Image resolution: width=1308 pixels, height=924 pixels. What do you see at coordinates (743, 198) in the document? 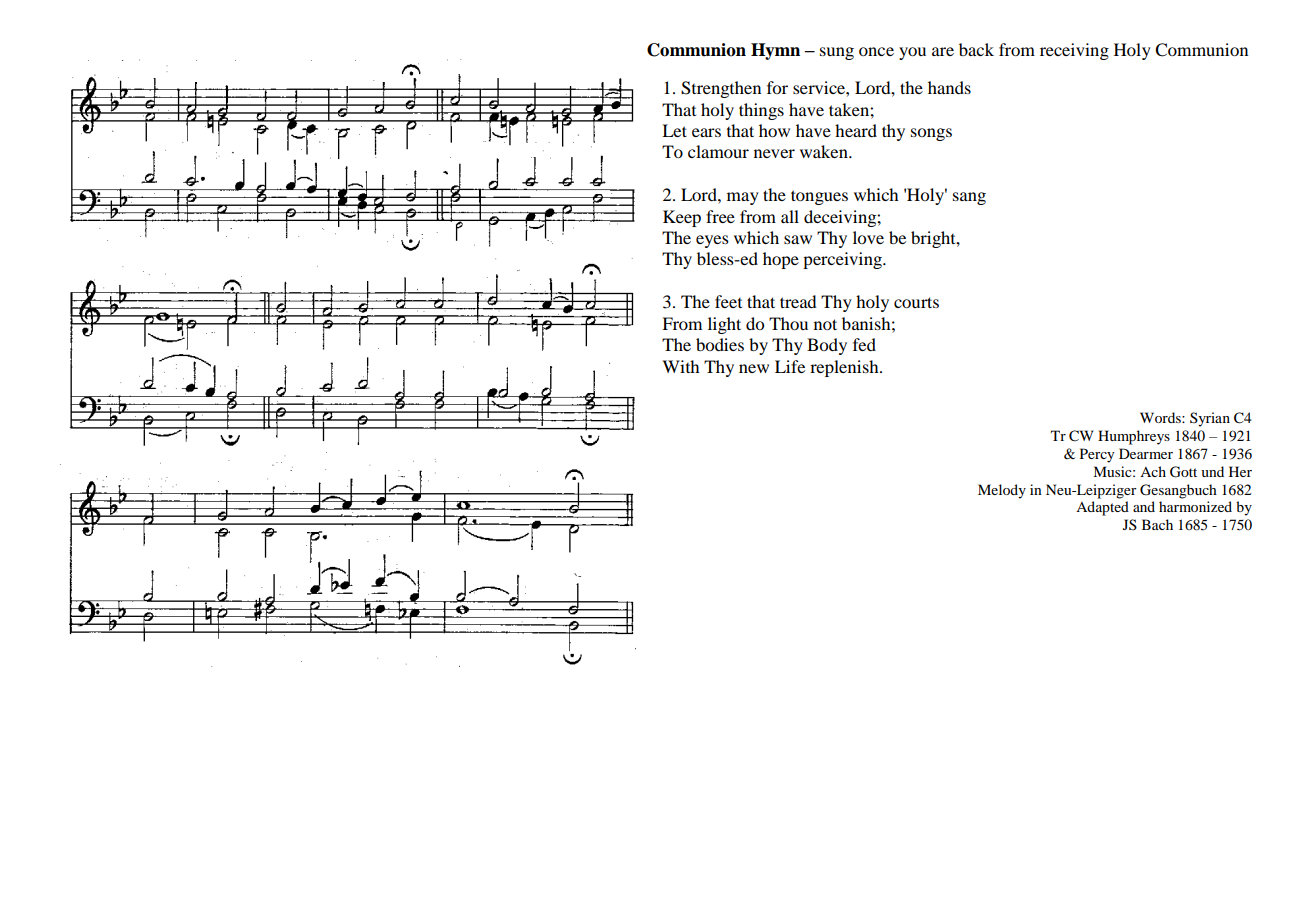
I see `may` at bounding box center [743, 198].
